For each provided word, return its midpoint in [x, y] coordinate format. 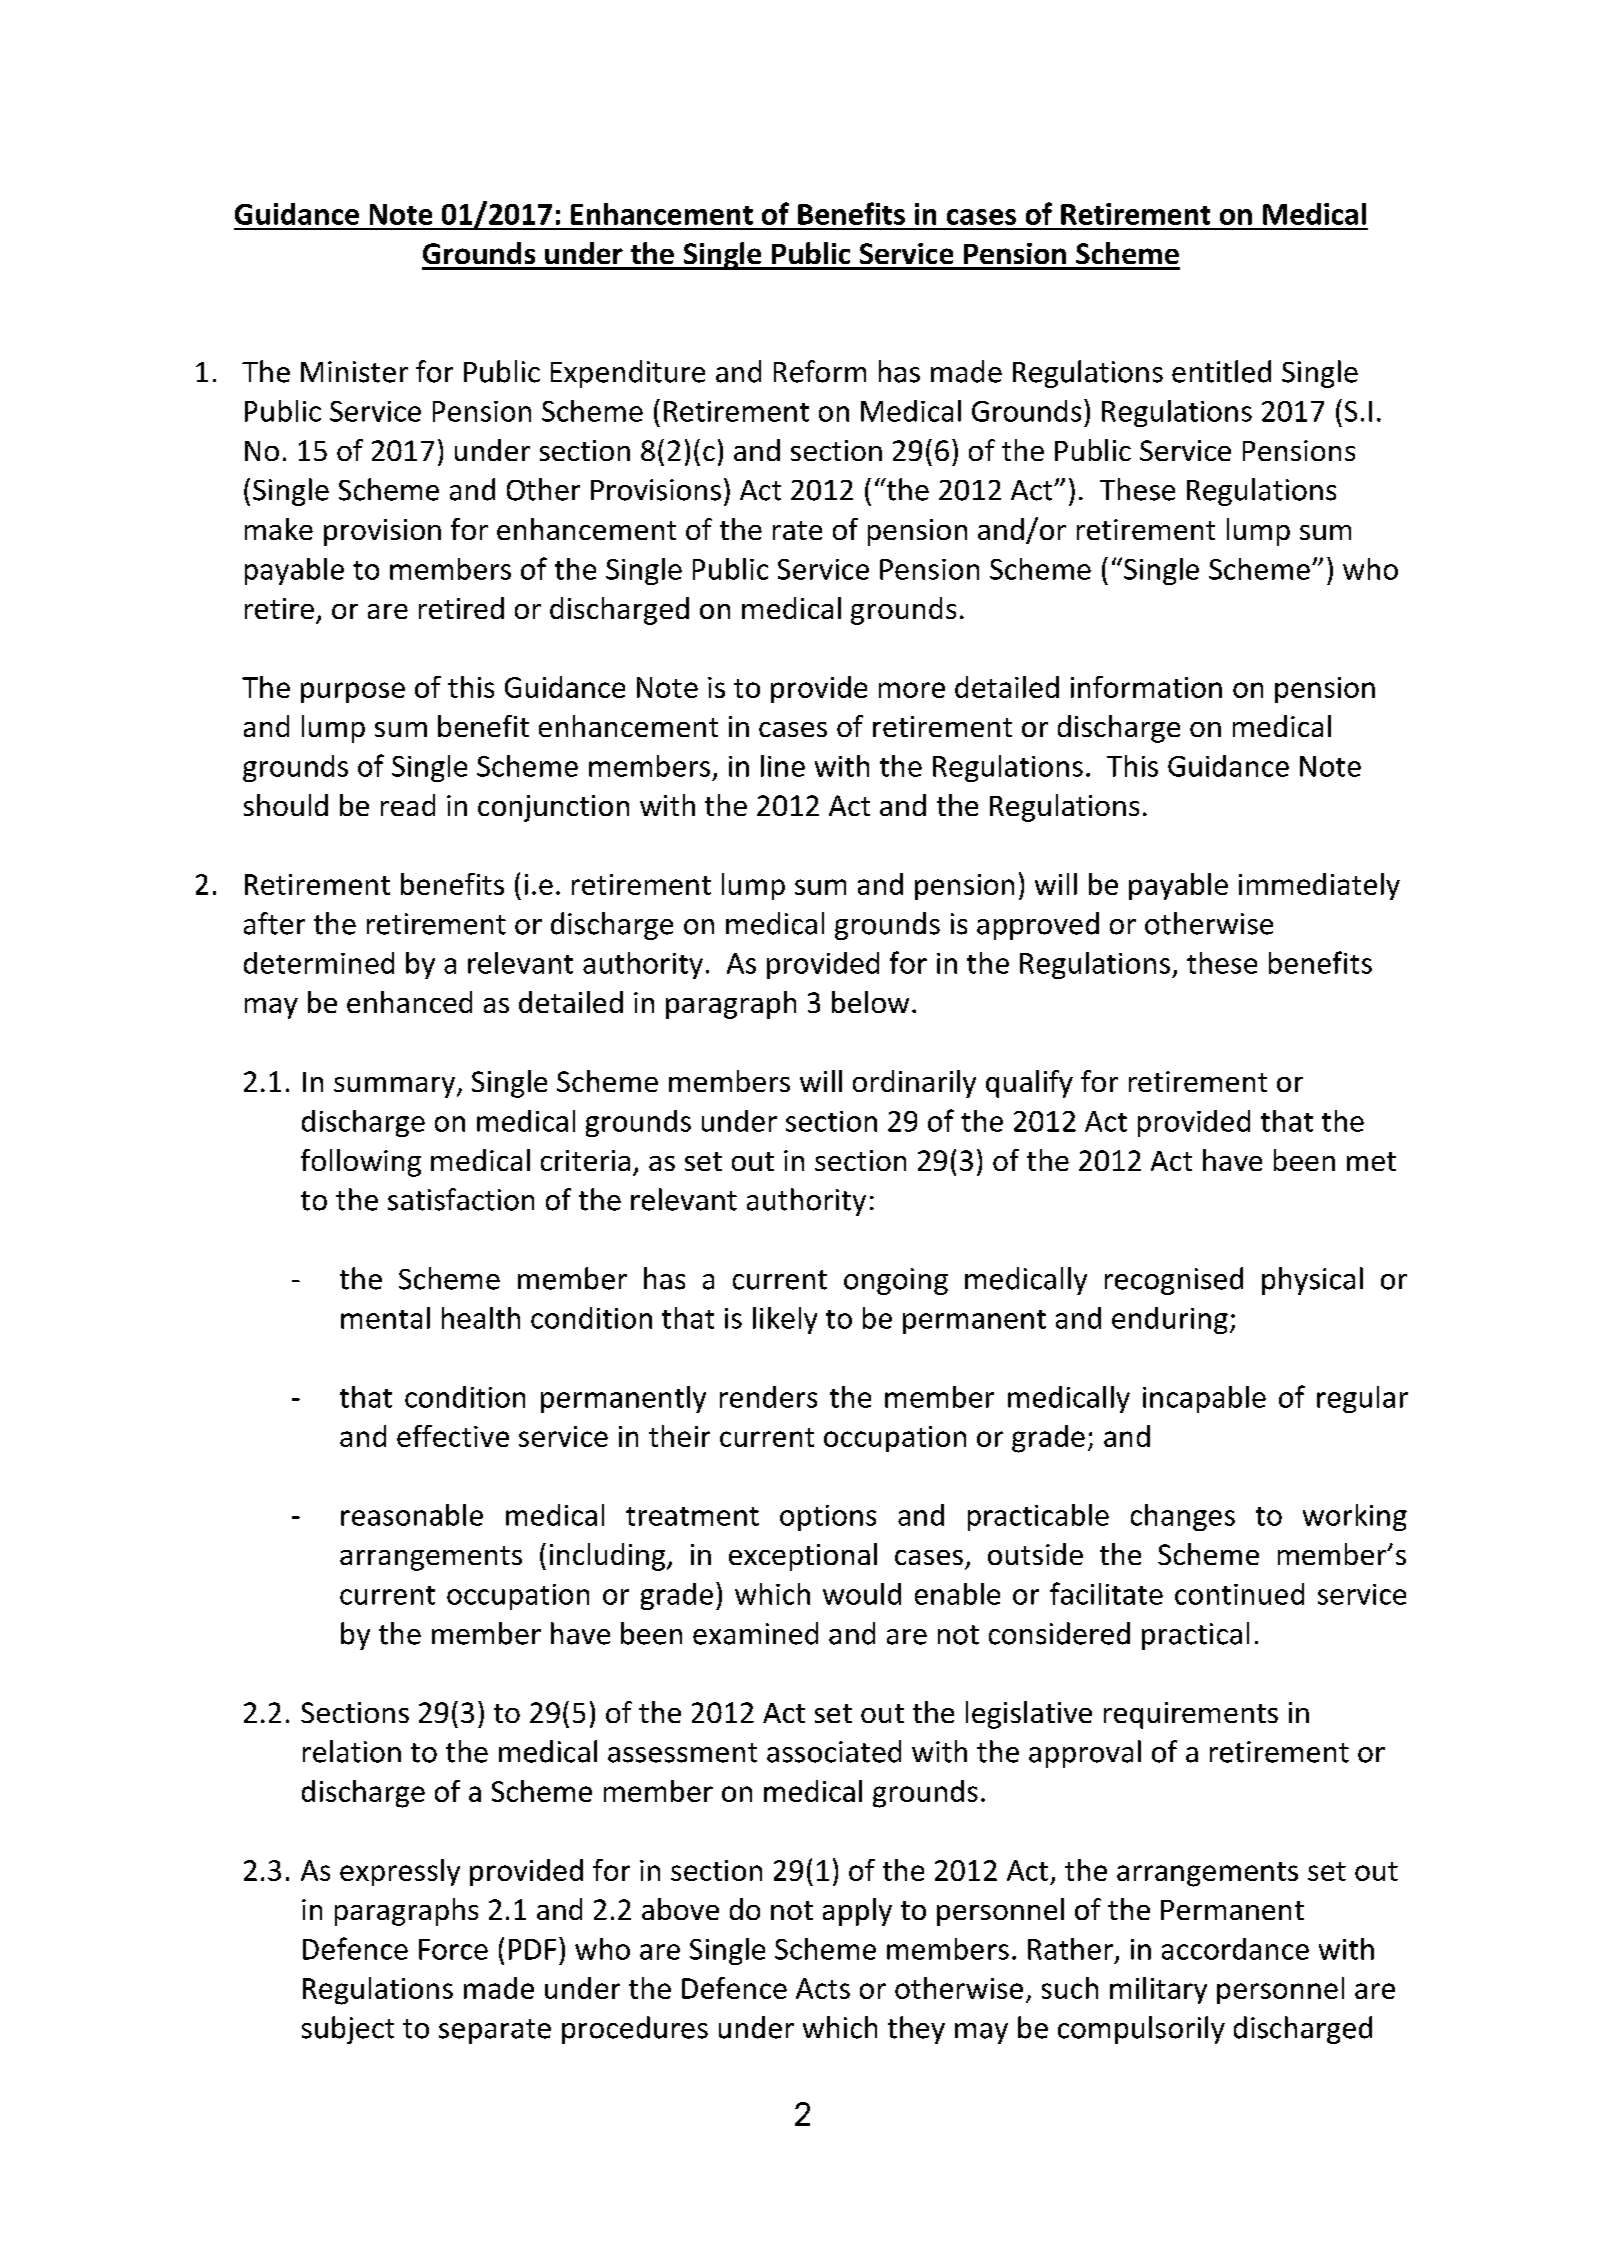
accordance [1235, 1949]
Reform [820, 371]
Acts [823, 1988]
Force [453, 1949]
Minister [354, 372]
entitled [1221, 371]
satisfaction [461, 1199]
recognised [1174, 1281]
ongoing [896, 1281]
